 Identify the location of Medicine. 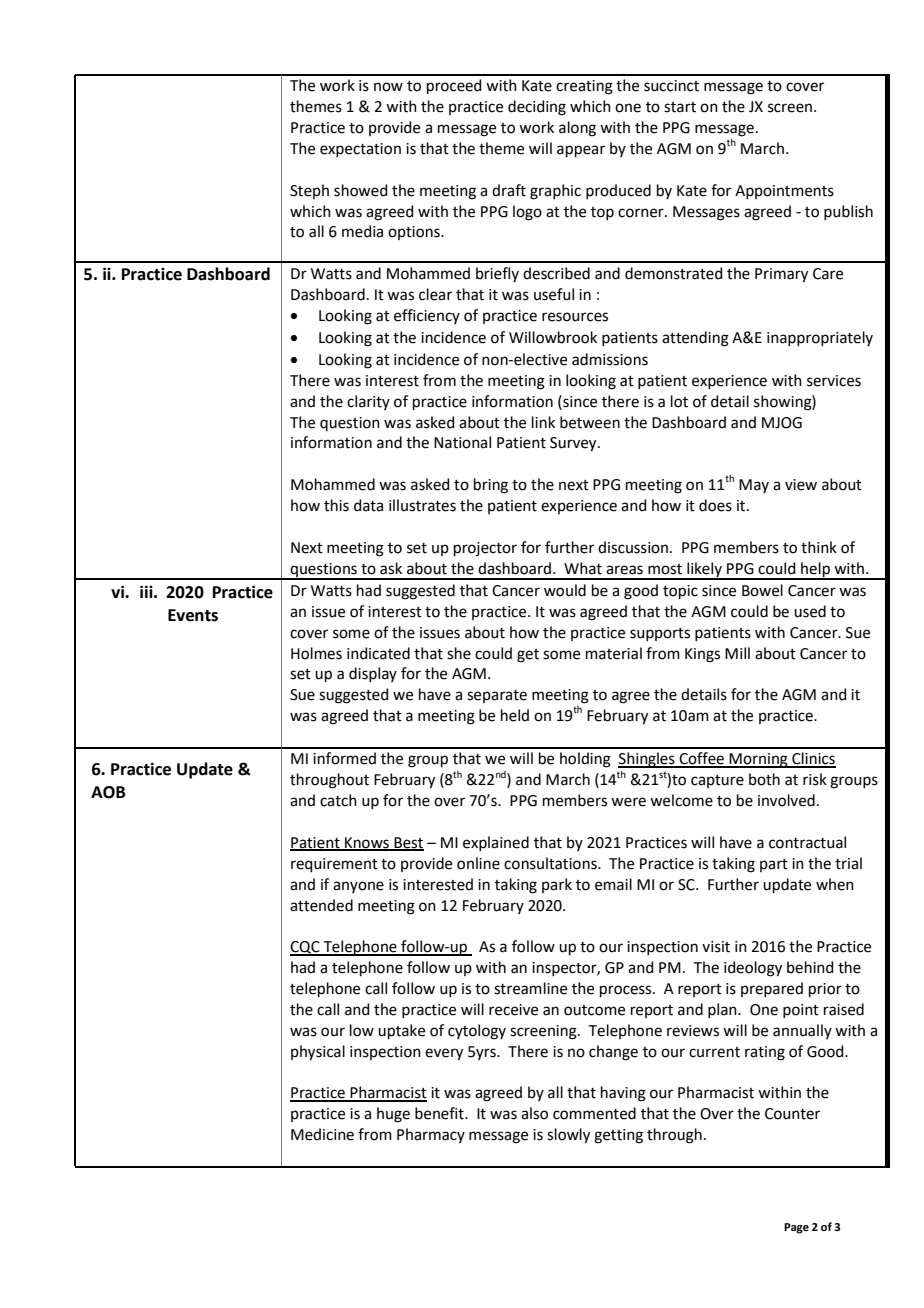
(322, 1134).
